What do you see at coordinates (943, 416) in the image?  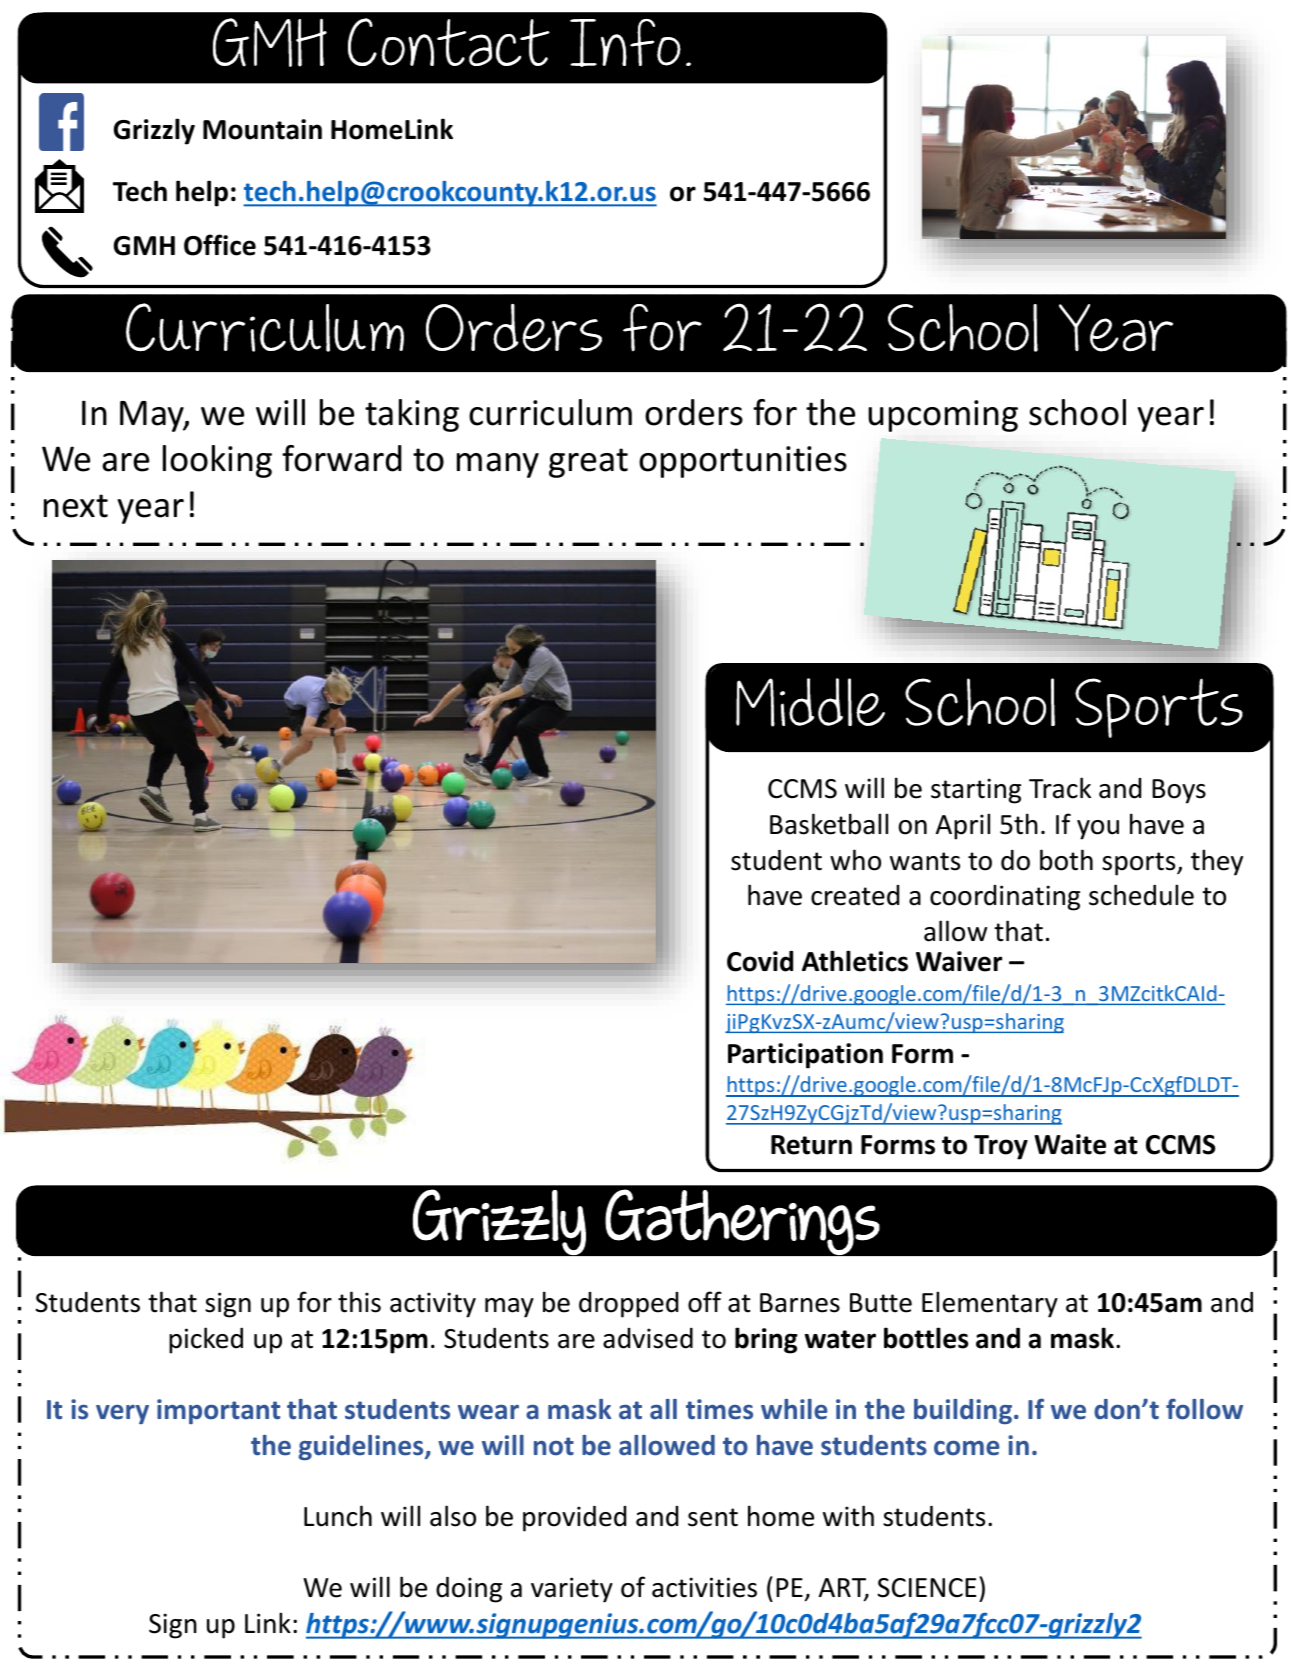 I see `upcoming` at bounding box center [943, 416].
